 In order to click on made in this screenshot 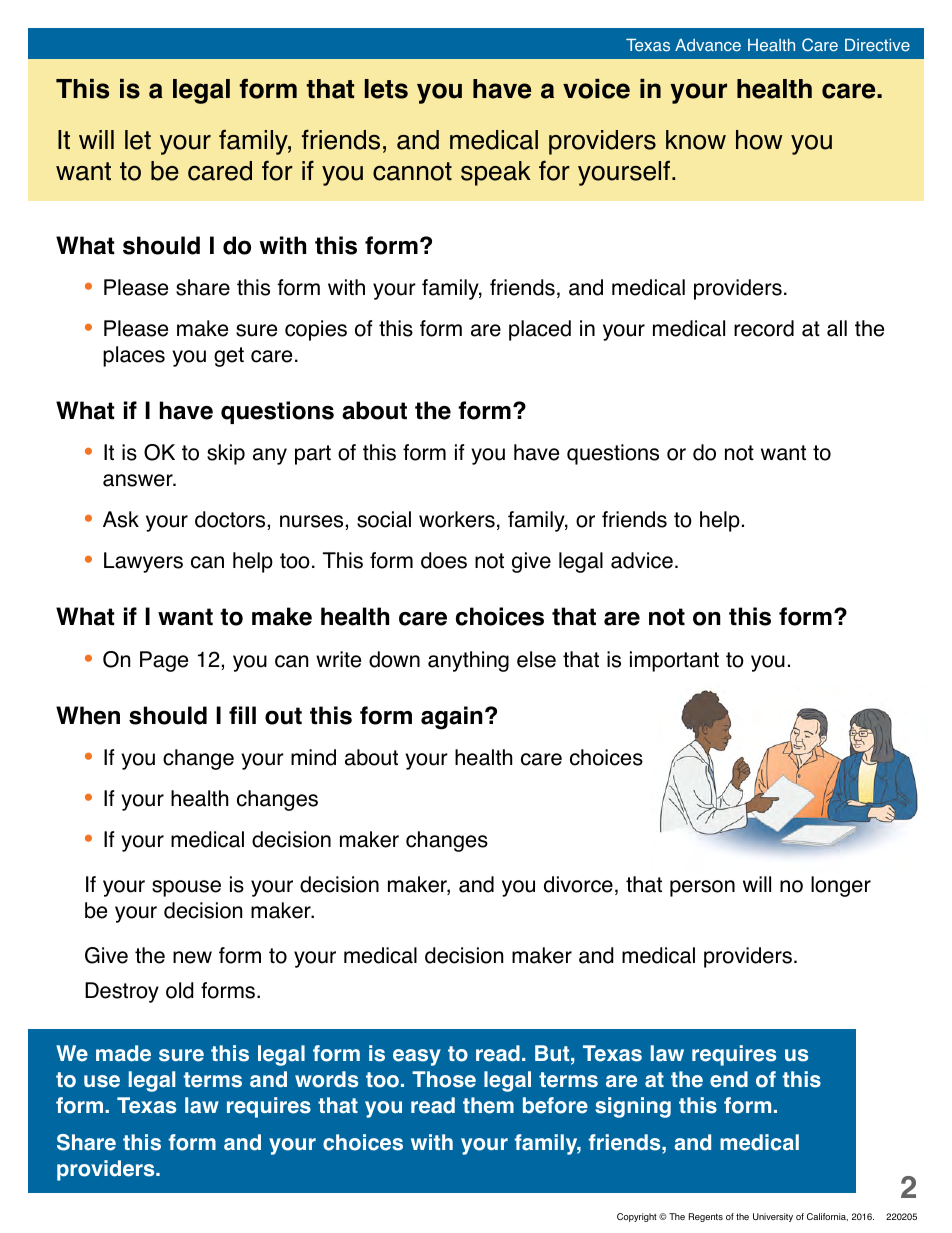, I will do `click(123, 1053)`.
